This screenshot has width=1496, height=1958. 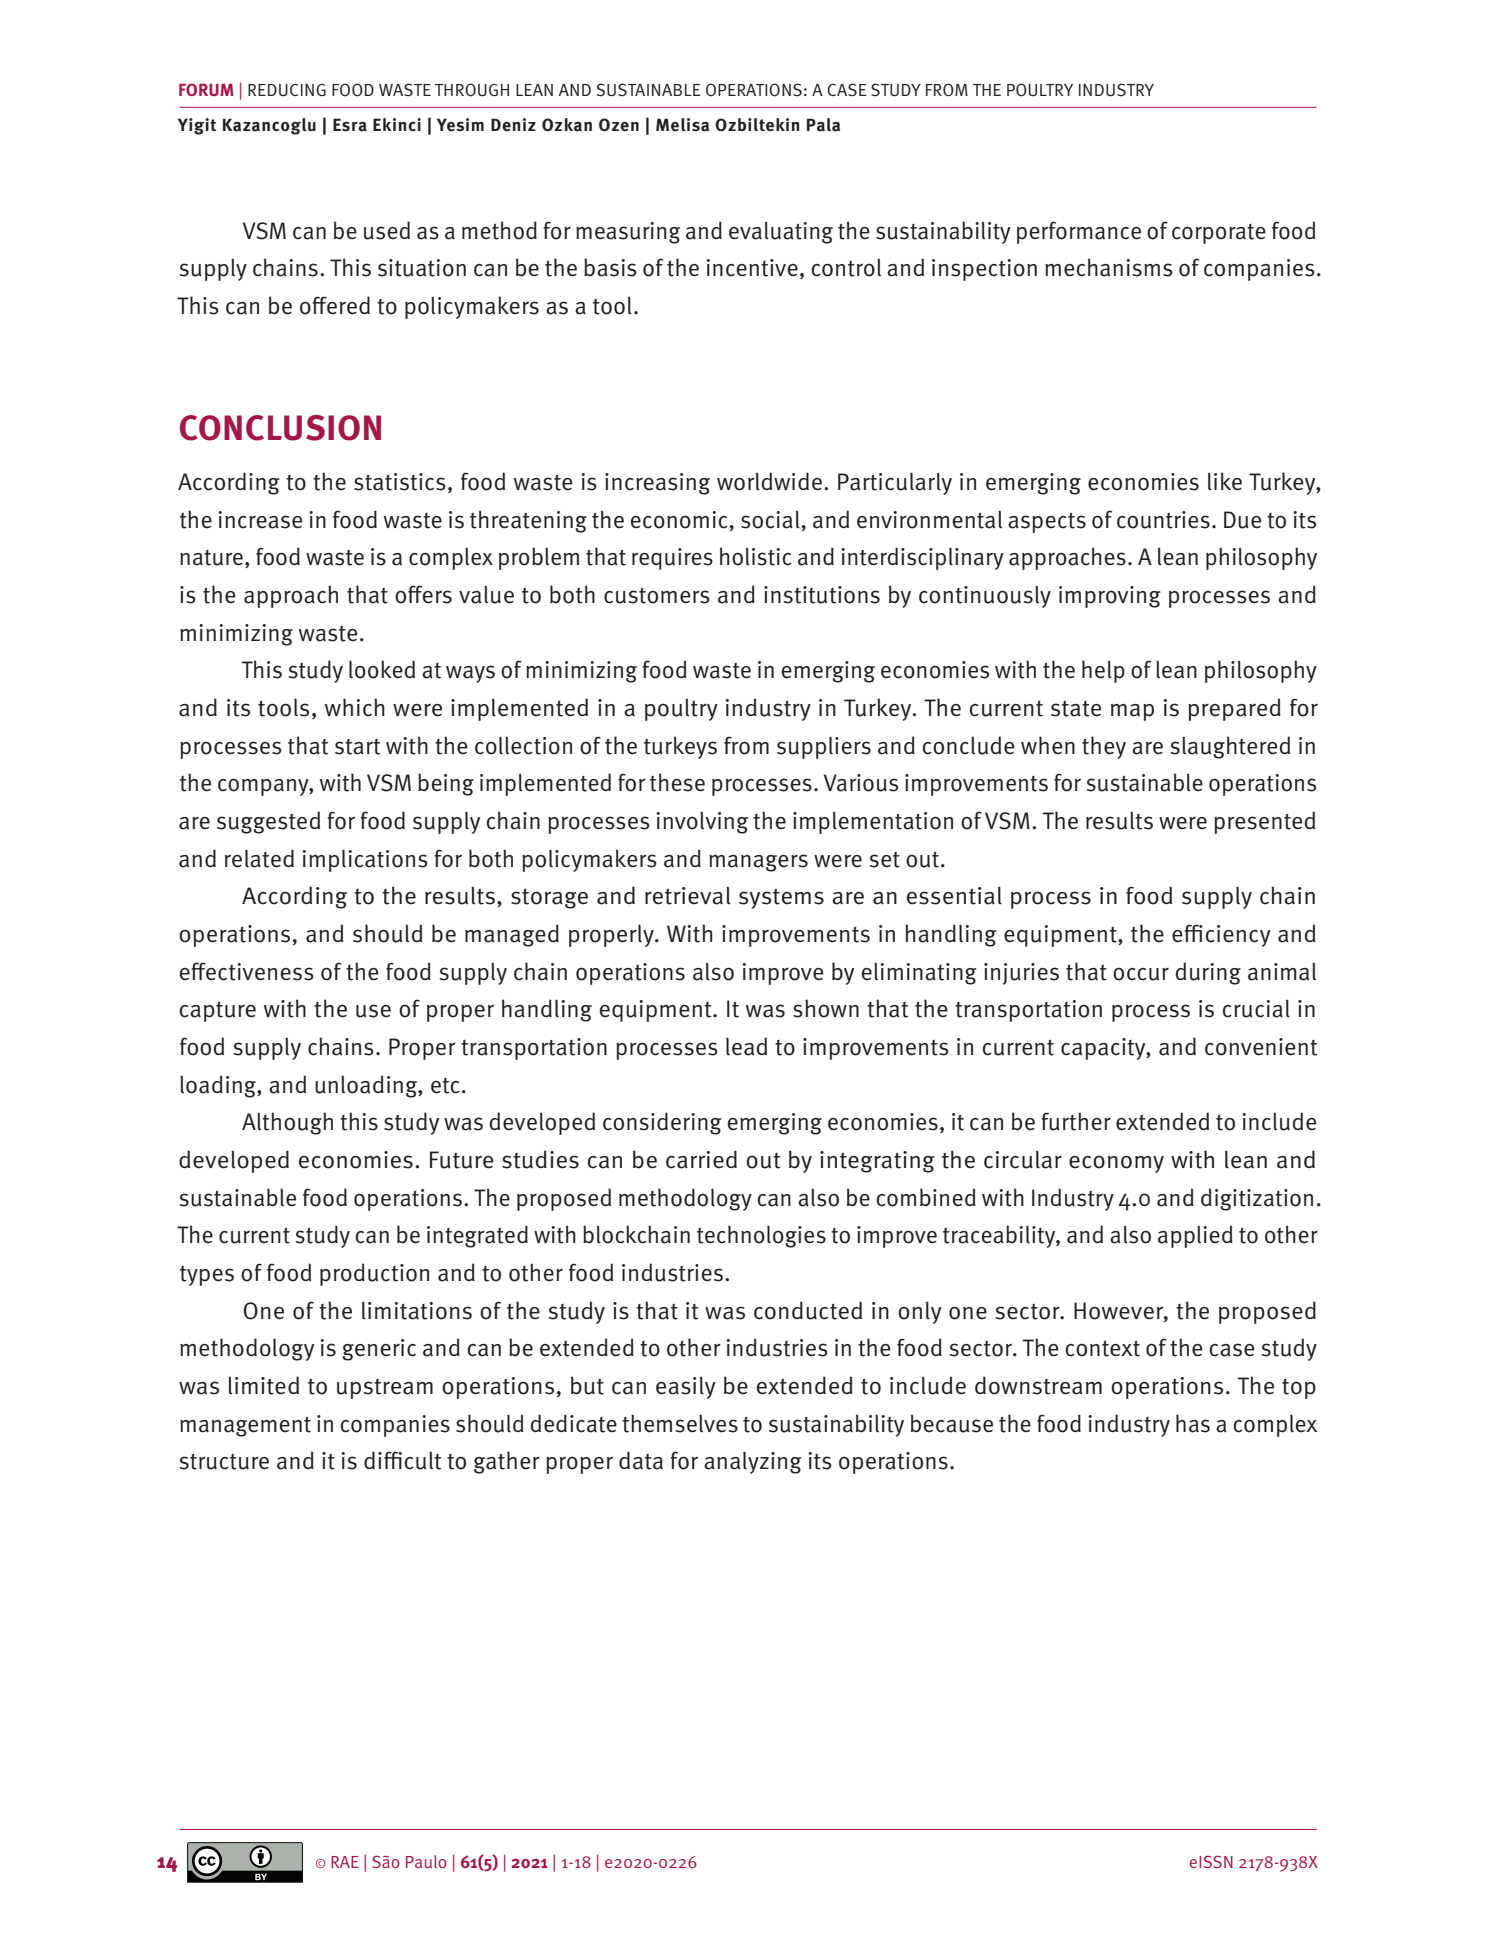 What do you see at coordinates (345, 1862) in the screenshot?
I see `RAE` at bounding box center [345, 1862].
